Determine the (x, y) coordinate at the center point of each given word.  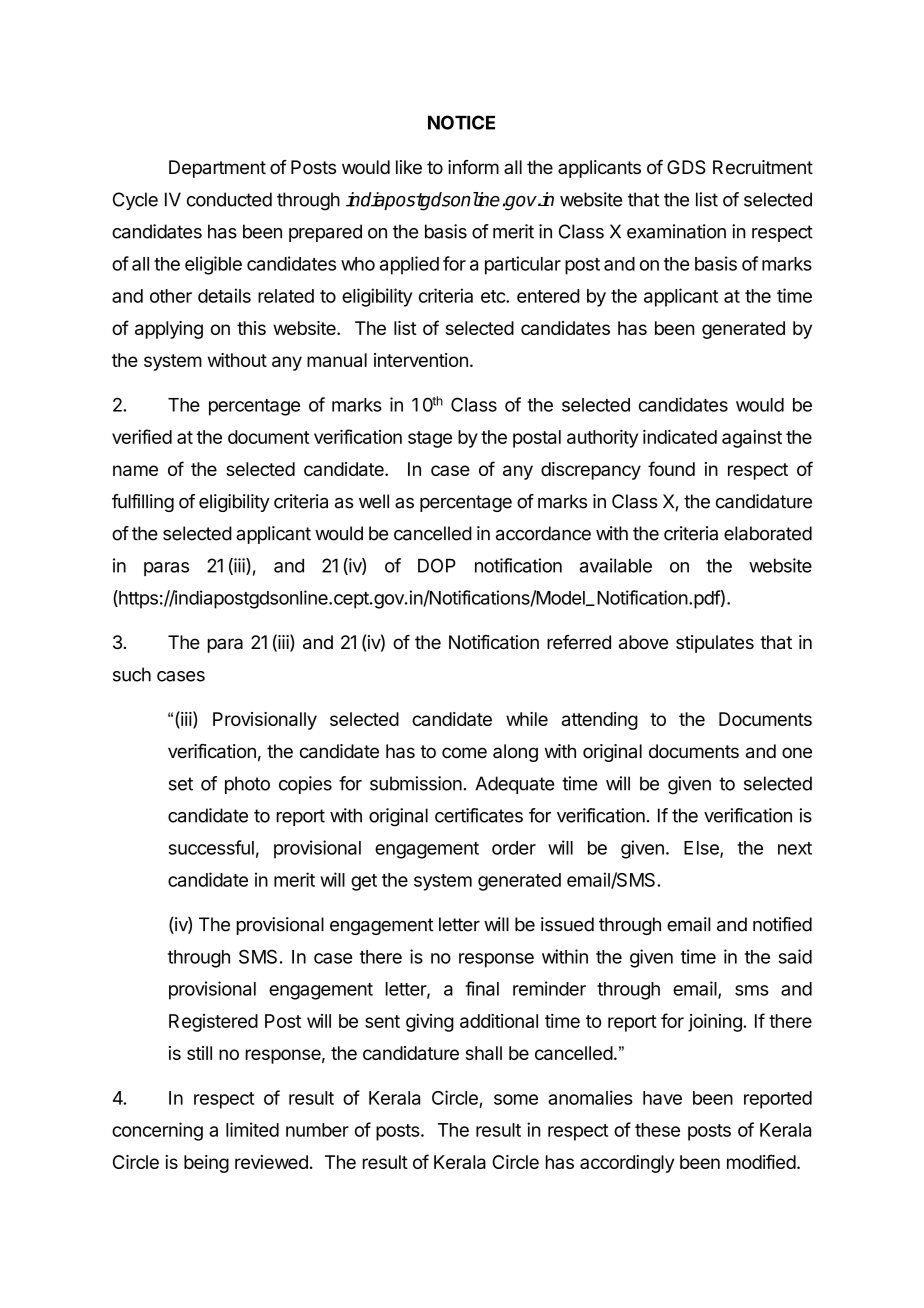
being (206, 1164)
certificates (479, 815)
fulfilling (143, 503)
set (181, 784)
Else (702, 849)
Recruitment (763, 167)
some (516, 1099)
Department (217, 169)
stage (430, 439)
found (671, 468)
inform (473, 167)
